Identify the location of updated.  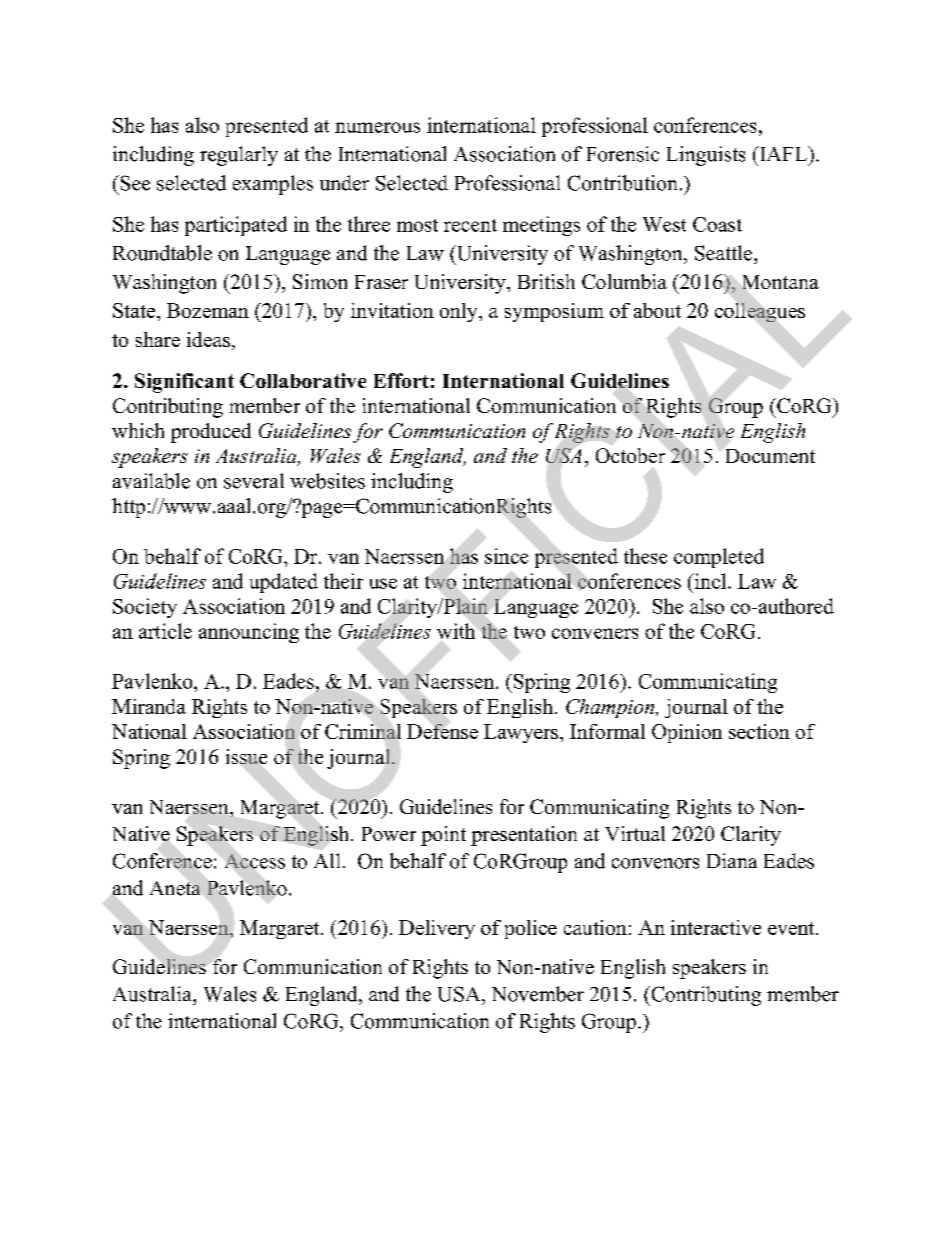
(284, 583).
